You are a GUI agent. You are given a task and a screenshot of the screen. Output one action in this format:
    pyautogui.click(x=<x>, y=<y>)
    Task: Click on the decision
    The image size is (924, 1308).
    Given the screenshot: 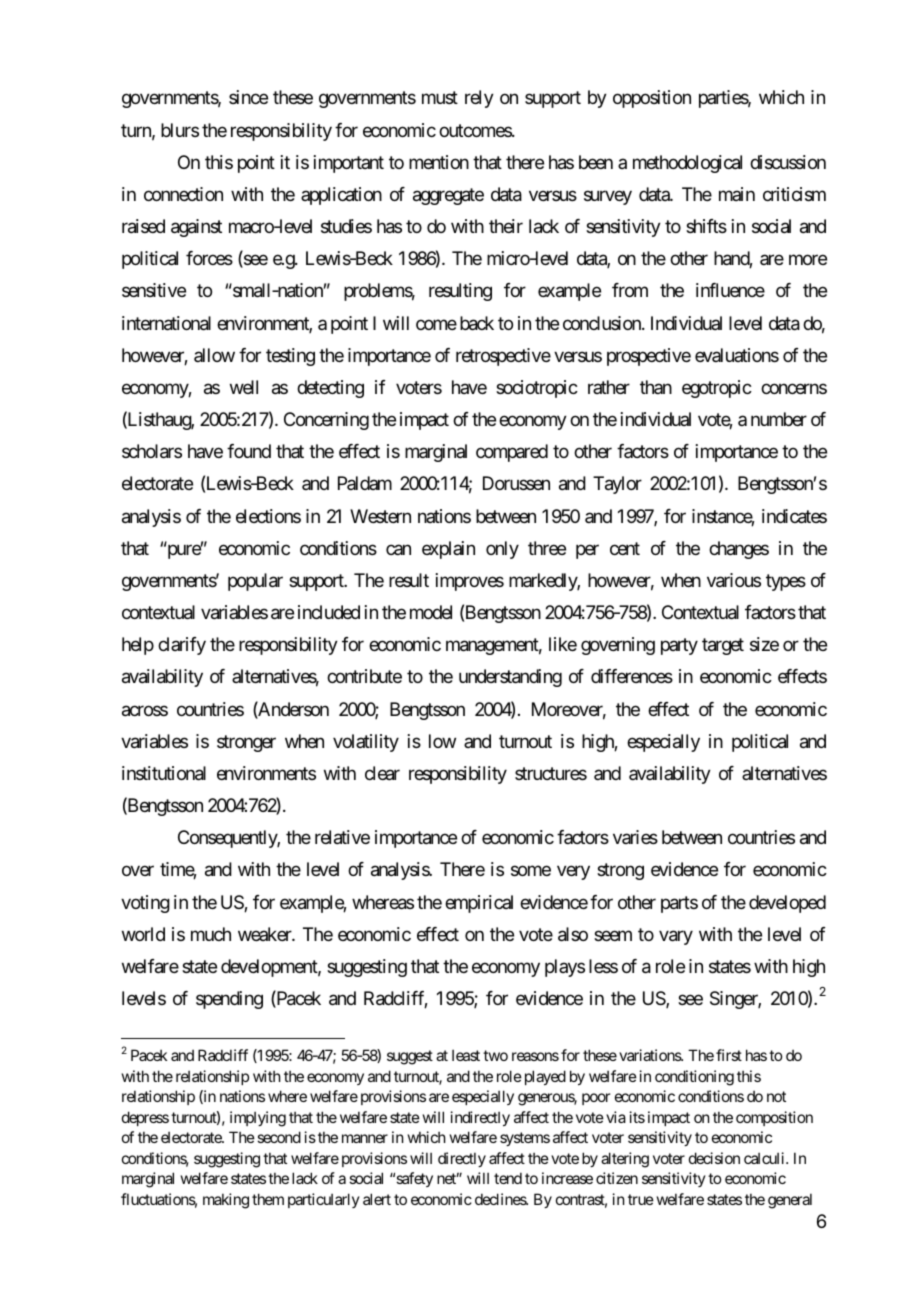 What is the action you would take?
    pyautogui.click(x=714, y=1158)
